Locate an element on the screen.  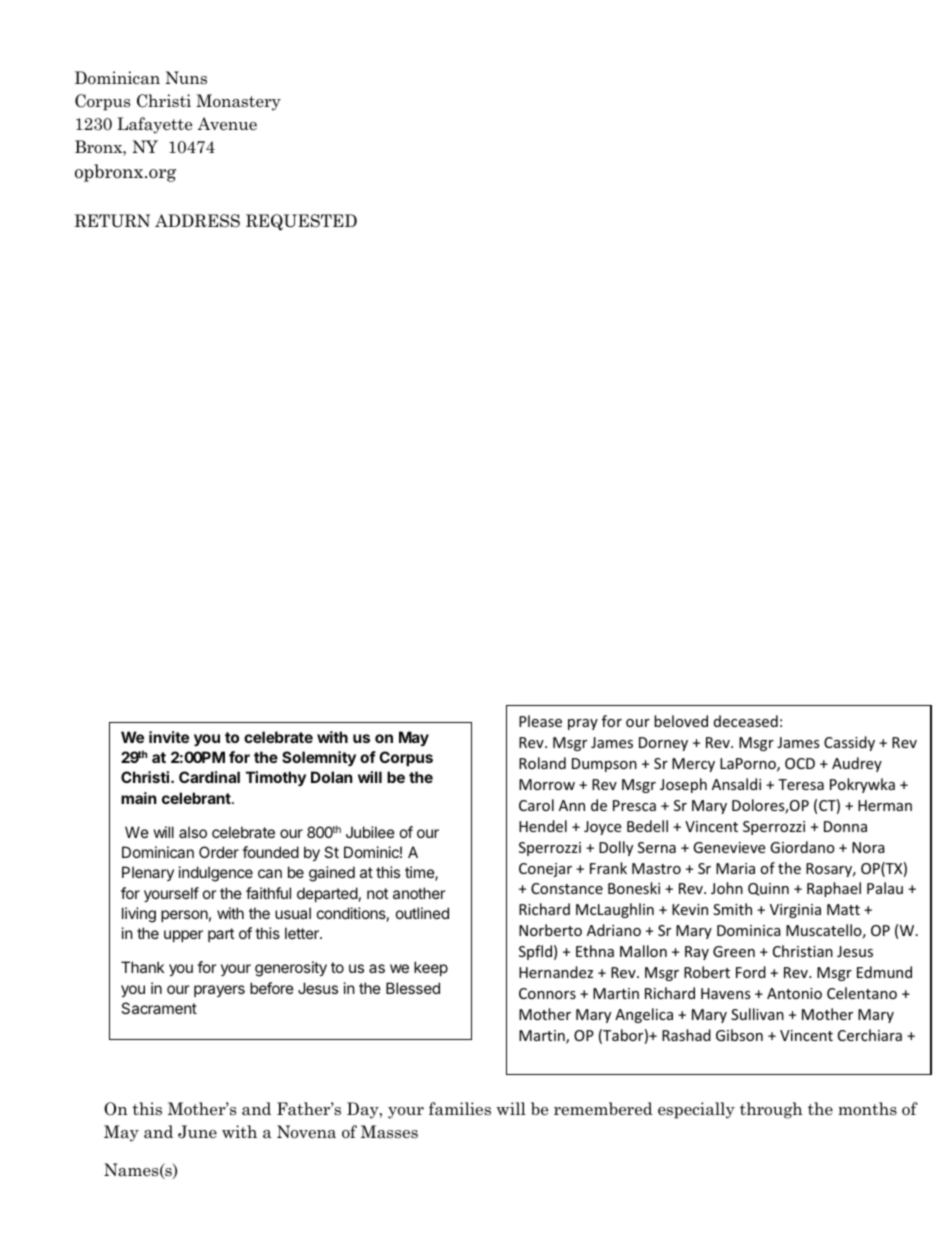
Please is located at coordinates (540, 721).
